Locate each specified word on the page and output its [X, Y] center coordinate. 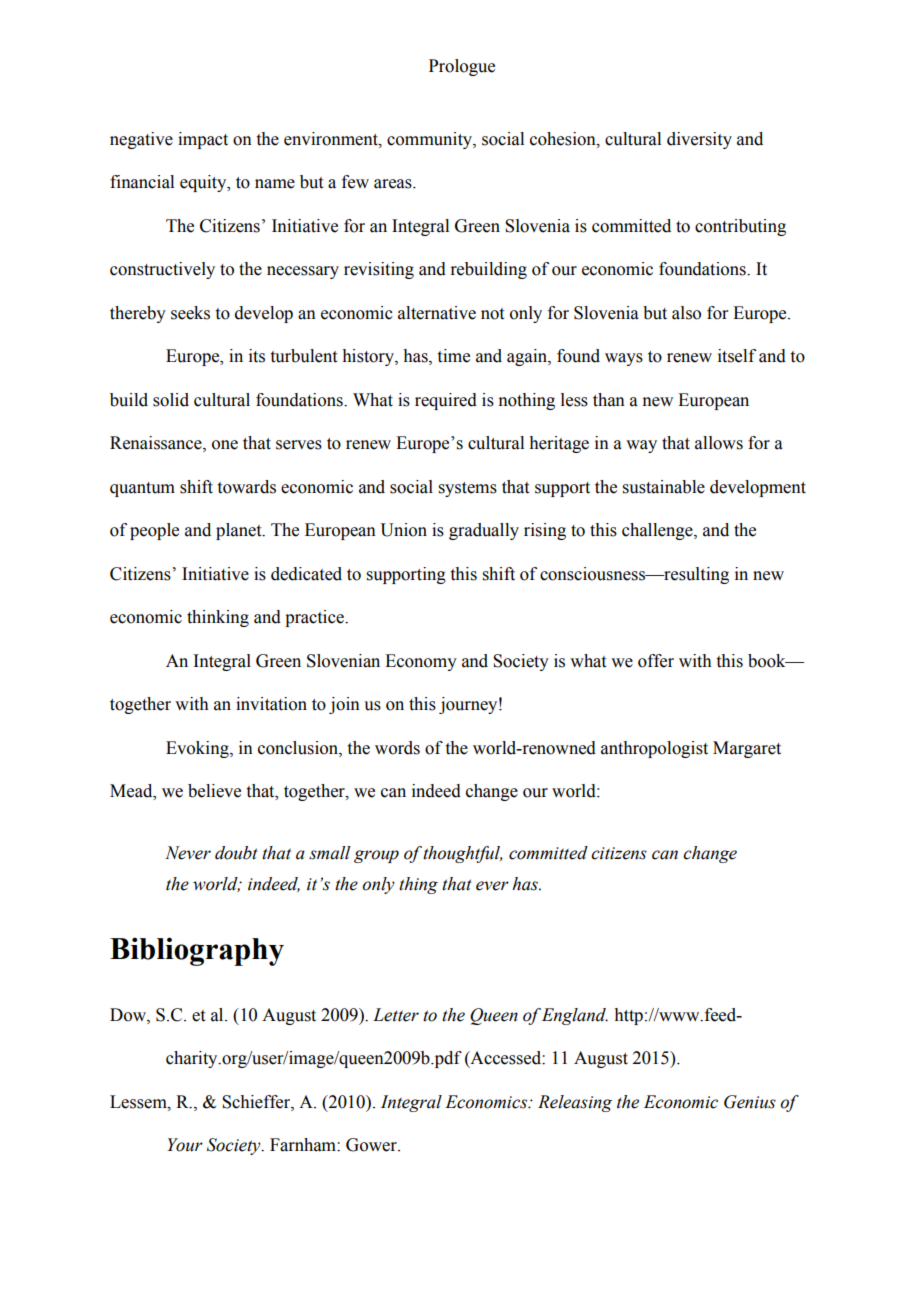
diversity [699, 140]
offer [656, 661]
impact [203, 140]
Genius [750, 1102]
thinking [218, 618]
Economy [421, 662]
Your [185, 1145]
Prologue [462, 67]
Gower [372, 1145]
